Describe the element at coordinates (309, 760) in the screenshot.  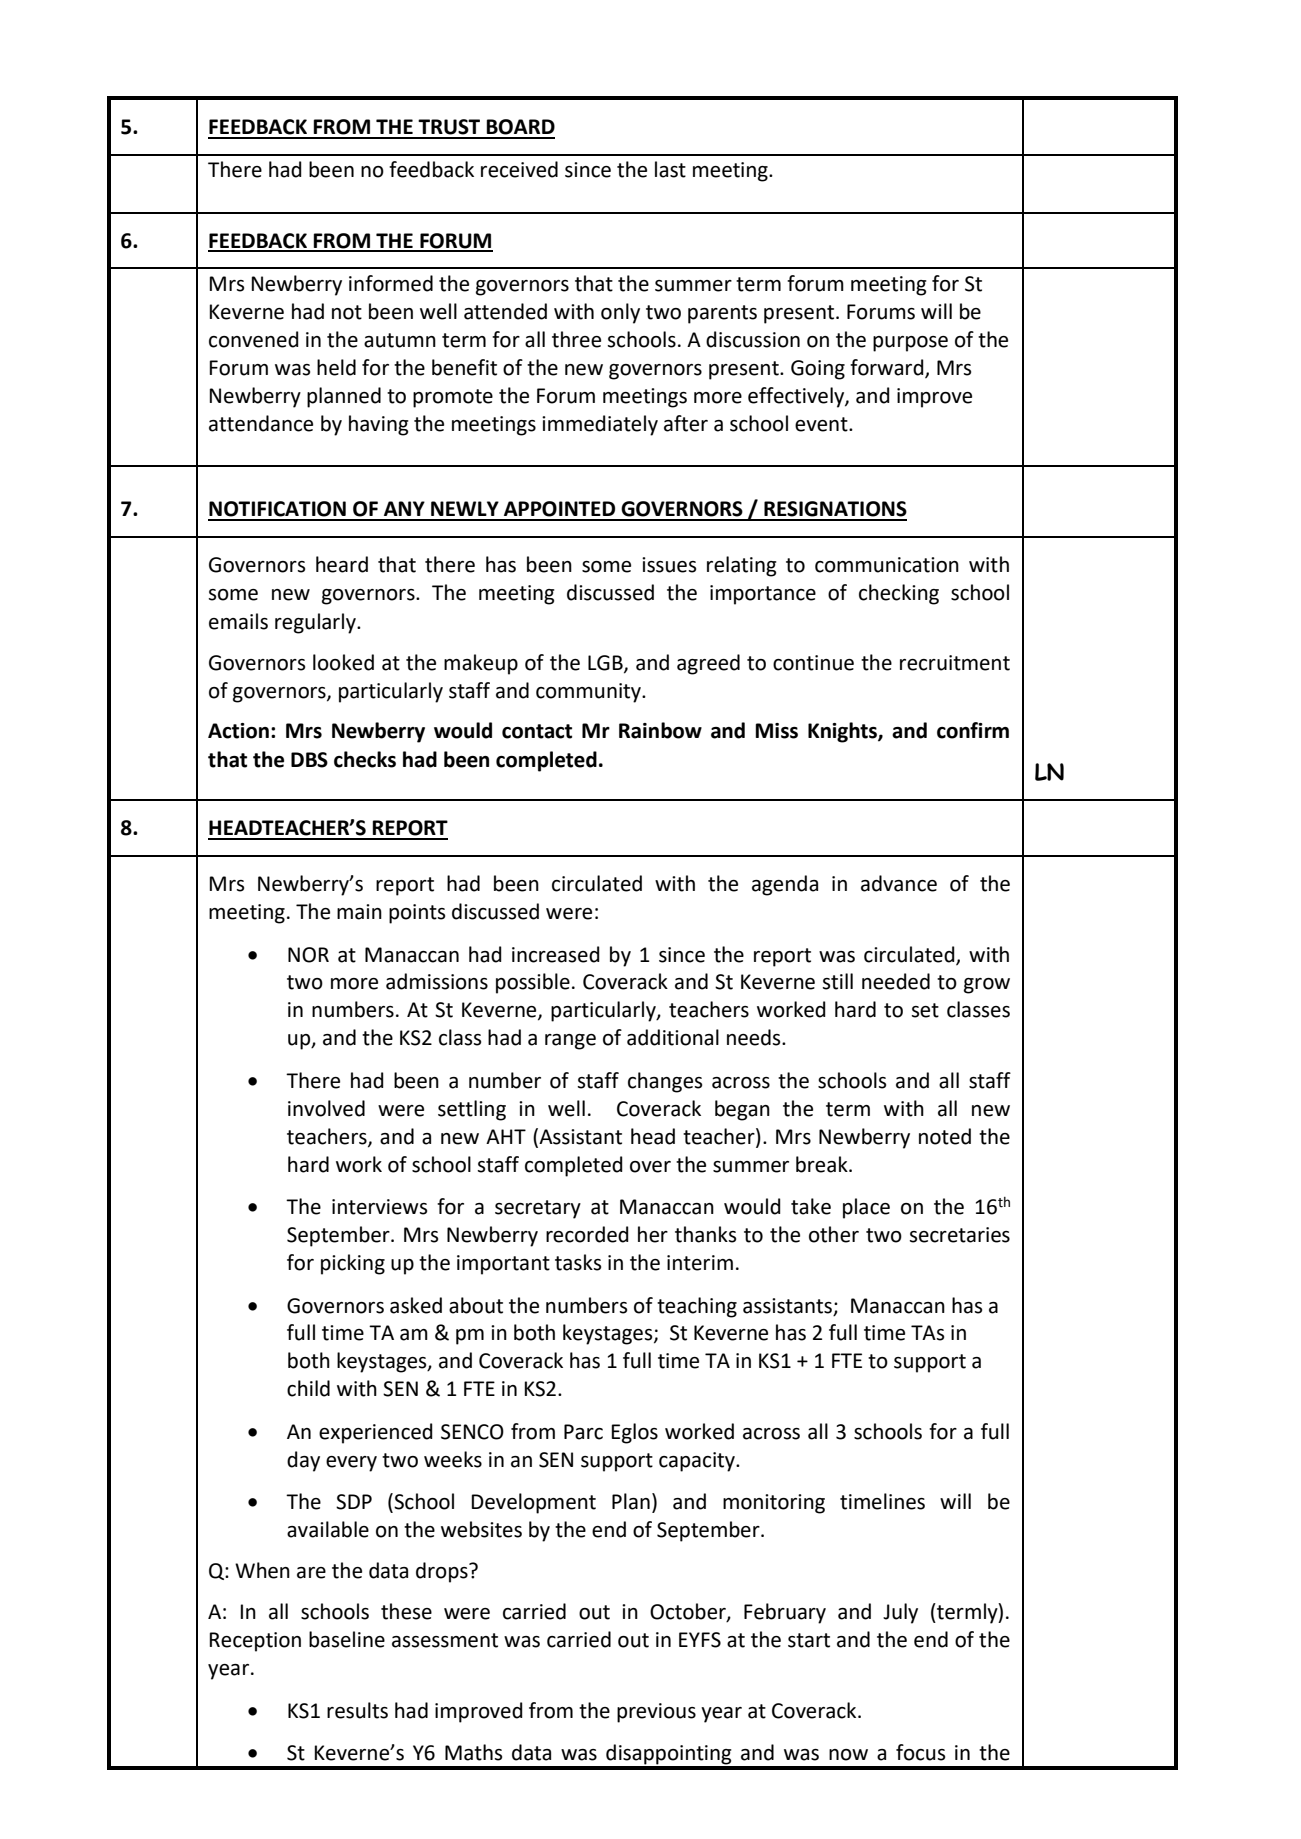
I see `DBS` at that location.
